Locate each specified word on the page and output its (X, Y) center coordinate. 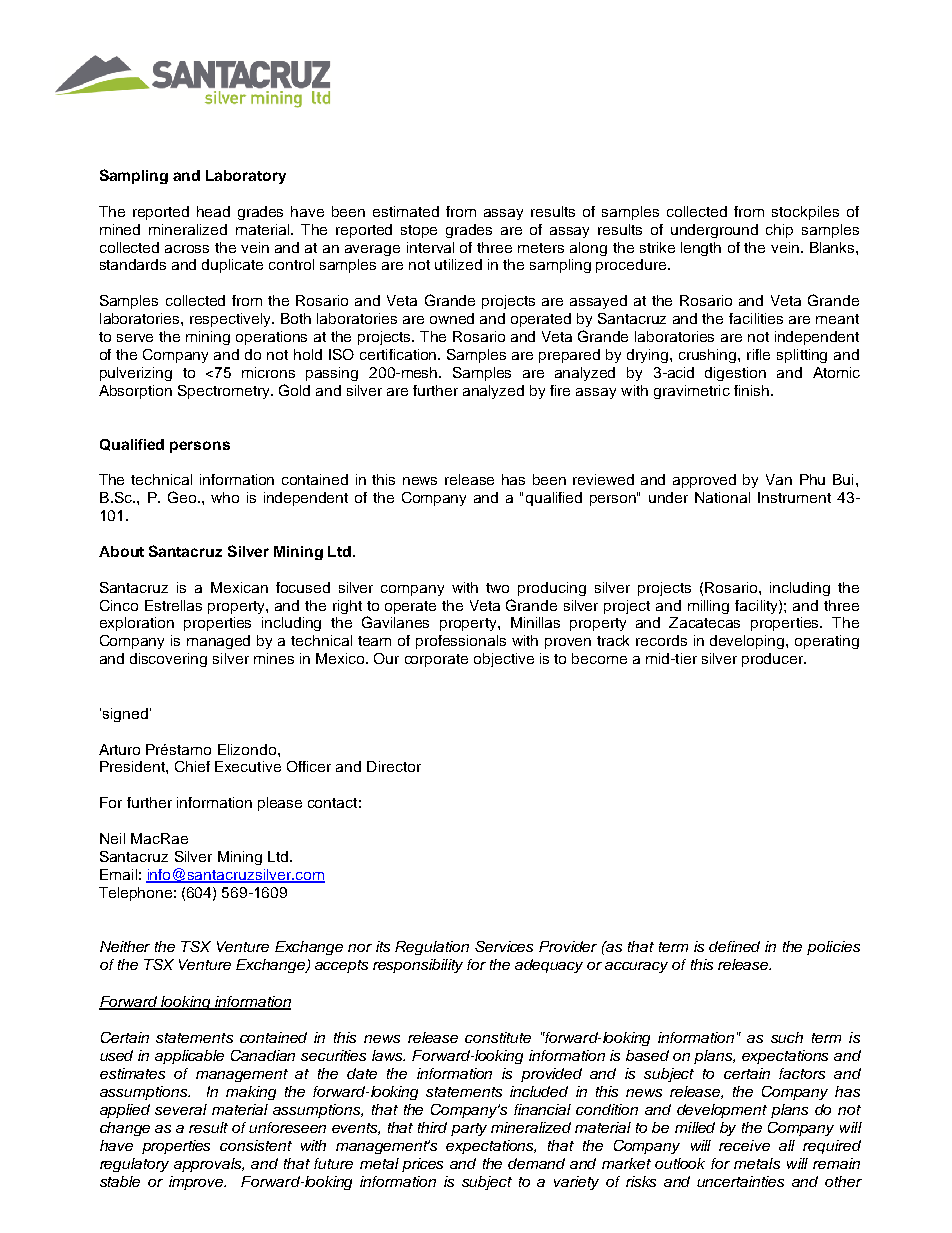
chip (779, 231)
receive (744, 1145)
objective (504, 660)
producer (774, 660)
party (469, 1129)
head (213, 211)
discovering (168, 660)
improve (197, 1183)
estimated (406, 211)
